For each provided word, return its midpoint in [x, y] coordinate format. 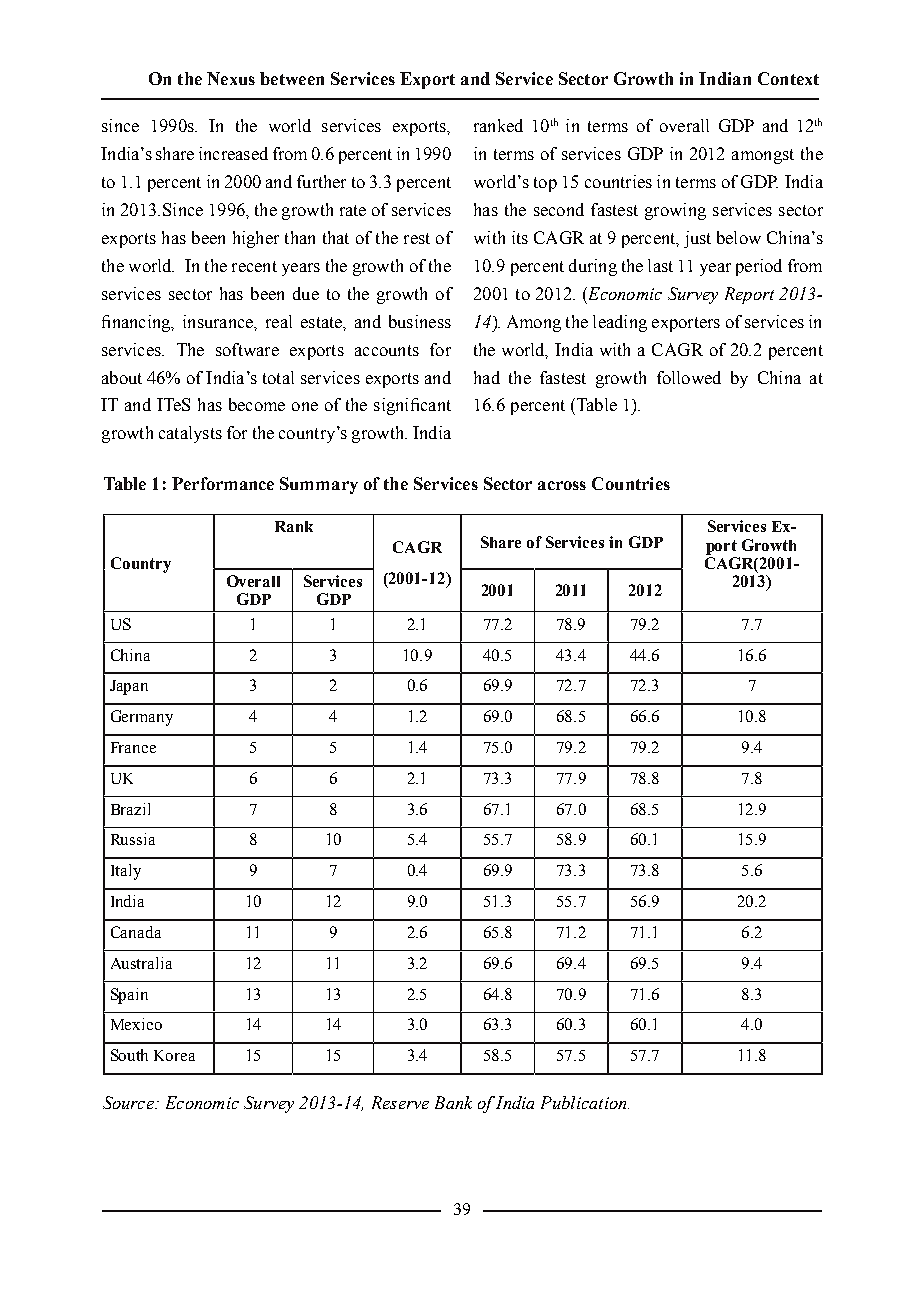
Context [788, 78]
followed [689, 377]
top [545, 184]
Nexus [231, 78]
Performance [223, 483]
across [562, 485]
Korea [174, 1055]
